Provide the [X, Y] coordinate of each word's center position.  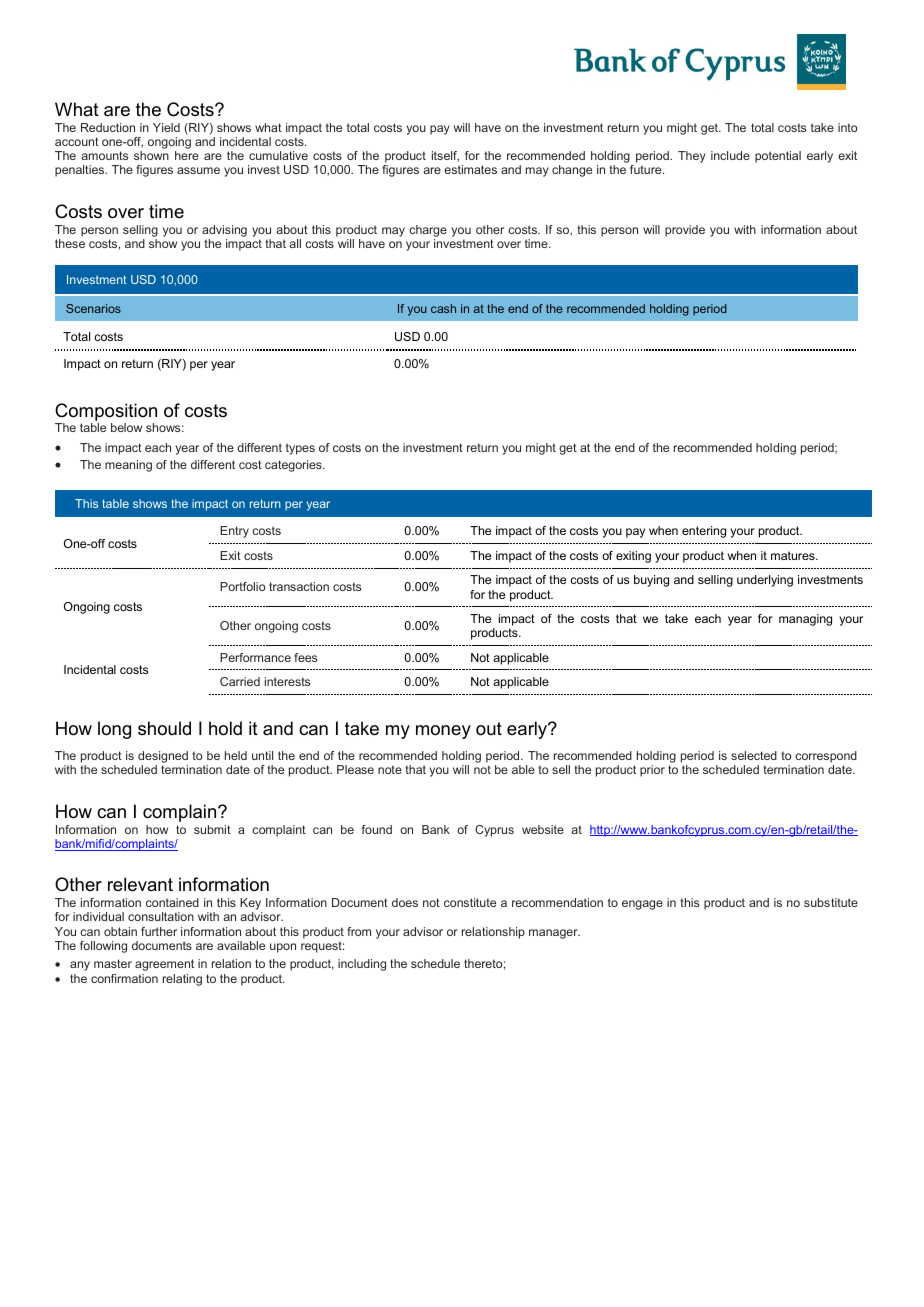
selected [754, 755]
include [730, 155]
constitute [470, 902]
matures [794, 555]
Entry [234, 532]
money [443, 732]
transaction [299, 586]
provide [685, 231]
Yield [166, 127]
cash [443, 308]
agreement [164, 965]
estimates [470, 169]
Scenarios [93, 308]
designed [163, 758]
